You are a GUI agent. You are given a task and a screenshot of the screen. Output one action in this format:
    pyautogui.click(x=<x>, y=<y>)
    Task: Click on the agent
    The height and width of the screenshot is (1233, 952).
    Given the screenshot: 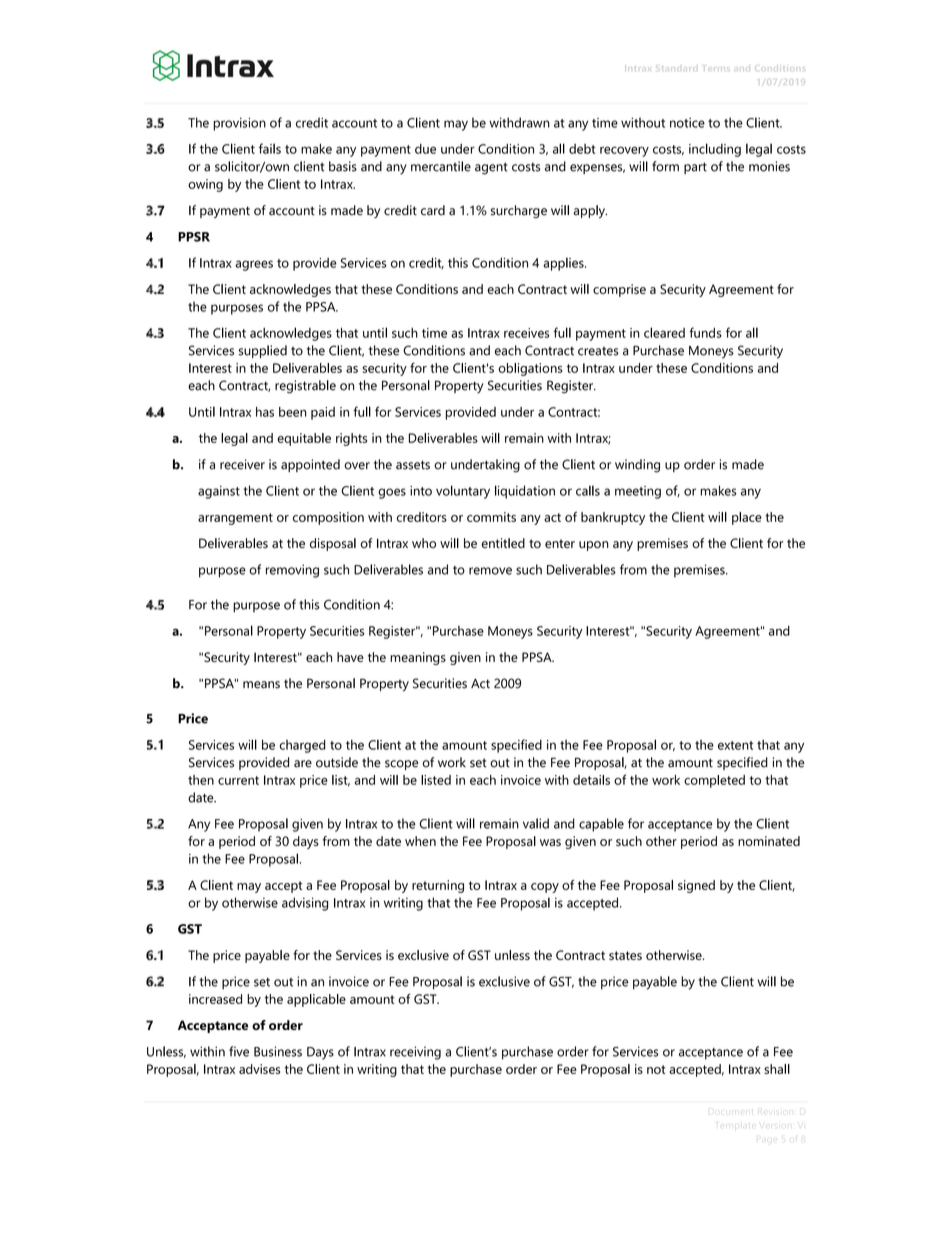 What is the action you would take?
    pyautogui.click(x=491, y=168)
